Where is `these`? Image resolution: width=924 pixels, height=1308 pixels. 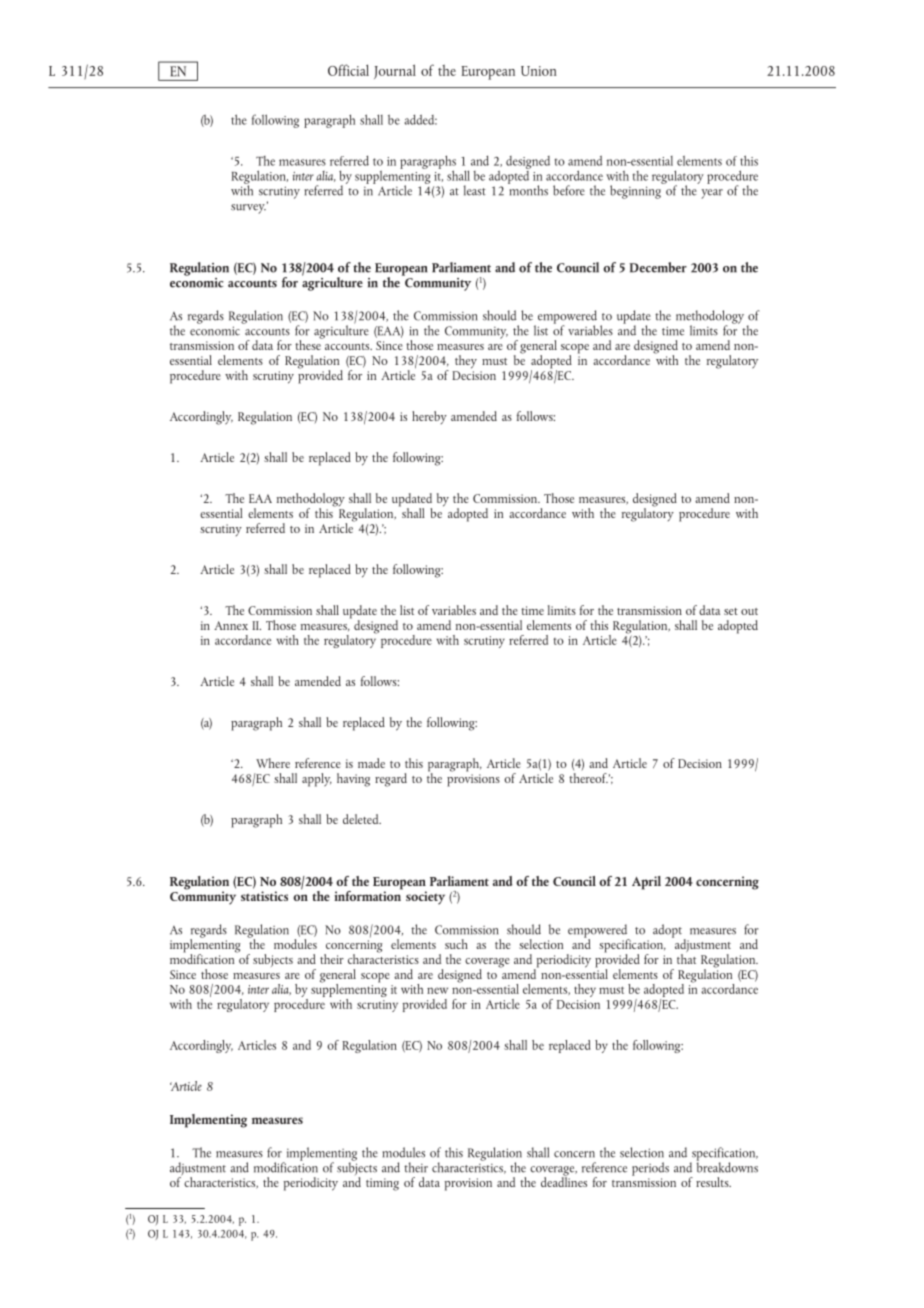
these is located at coordinates (309, 344).
